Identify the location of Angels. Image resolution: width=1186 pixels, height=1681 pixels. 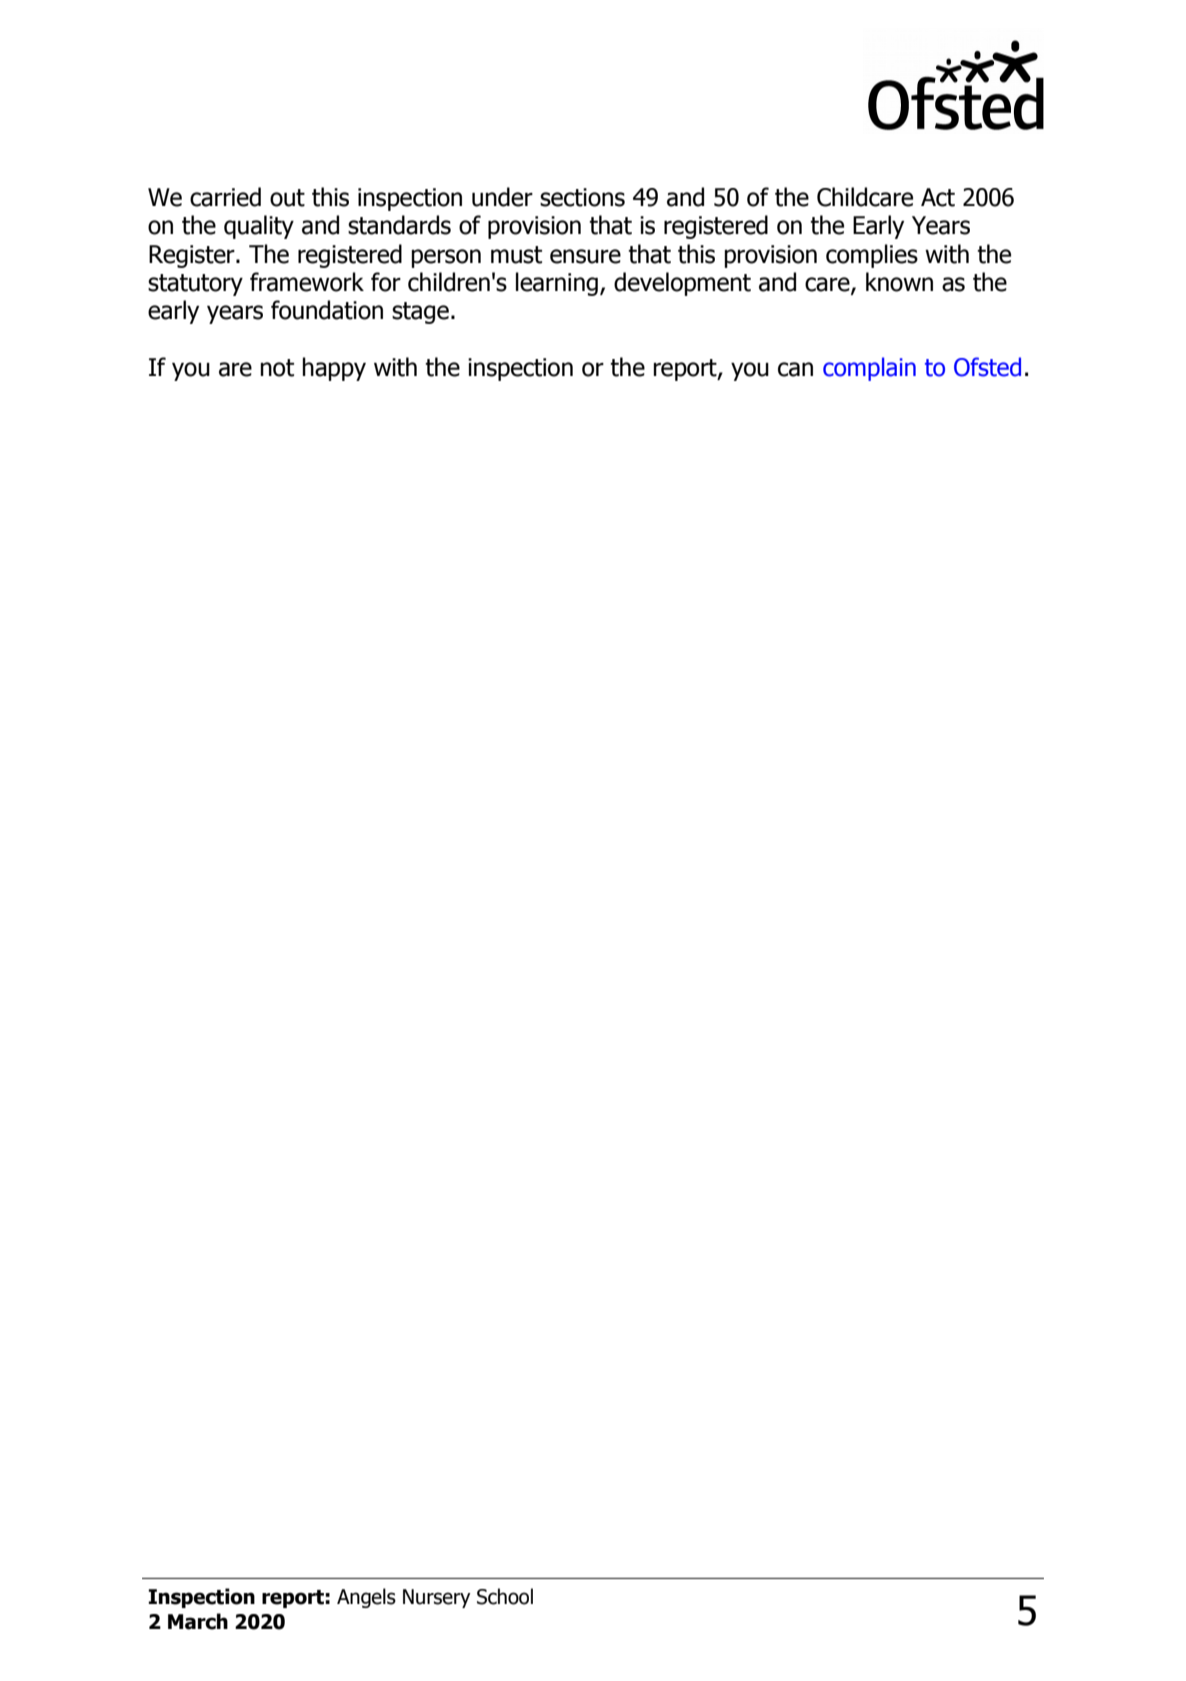
(366, 1598).
